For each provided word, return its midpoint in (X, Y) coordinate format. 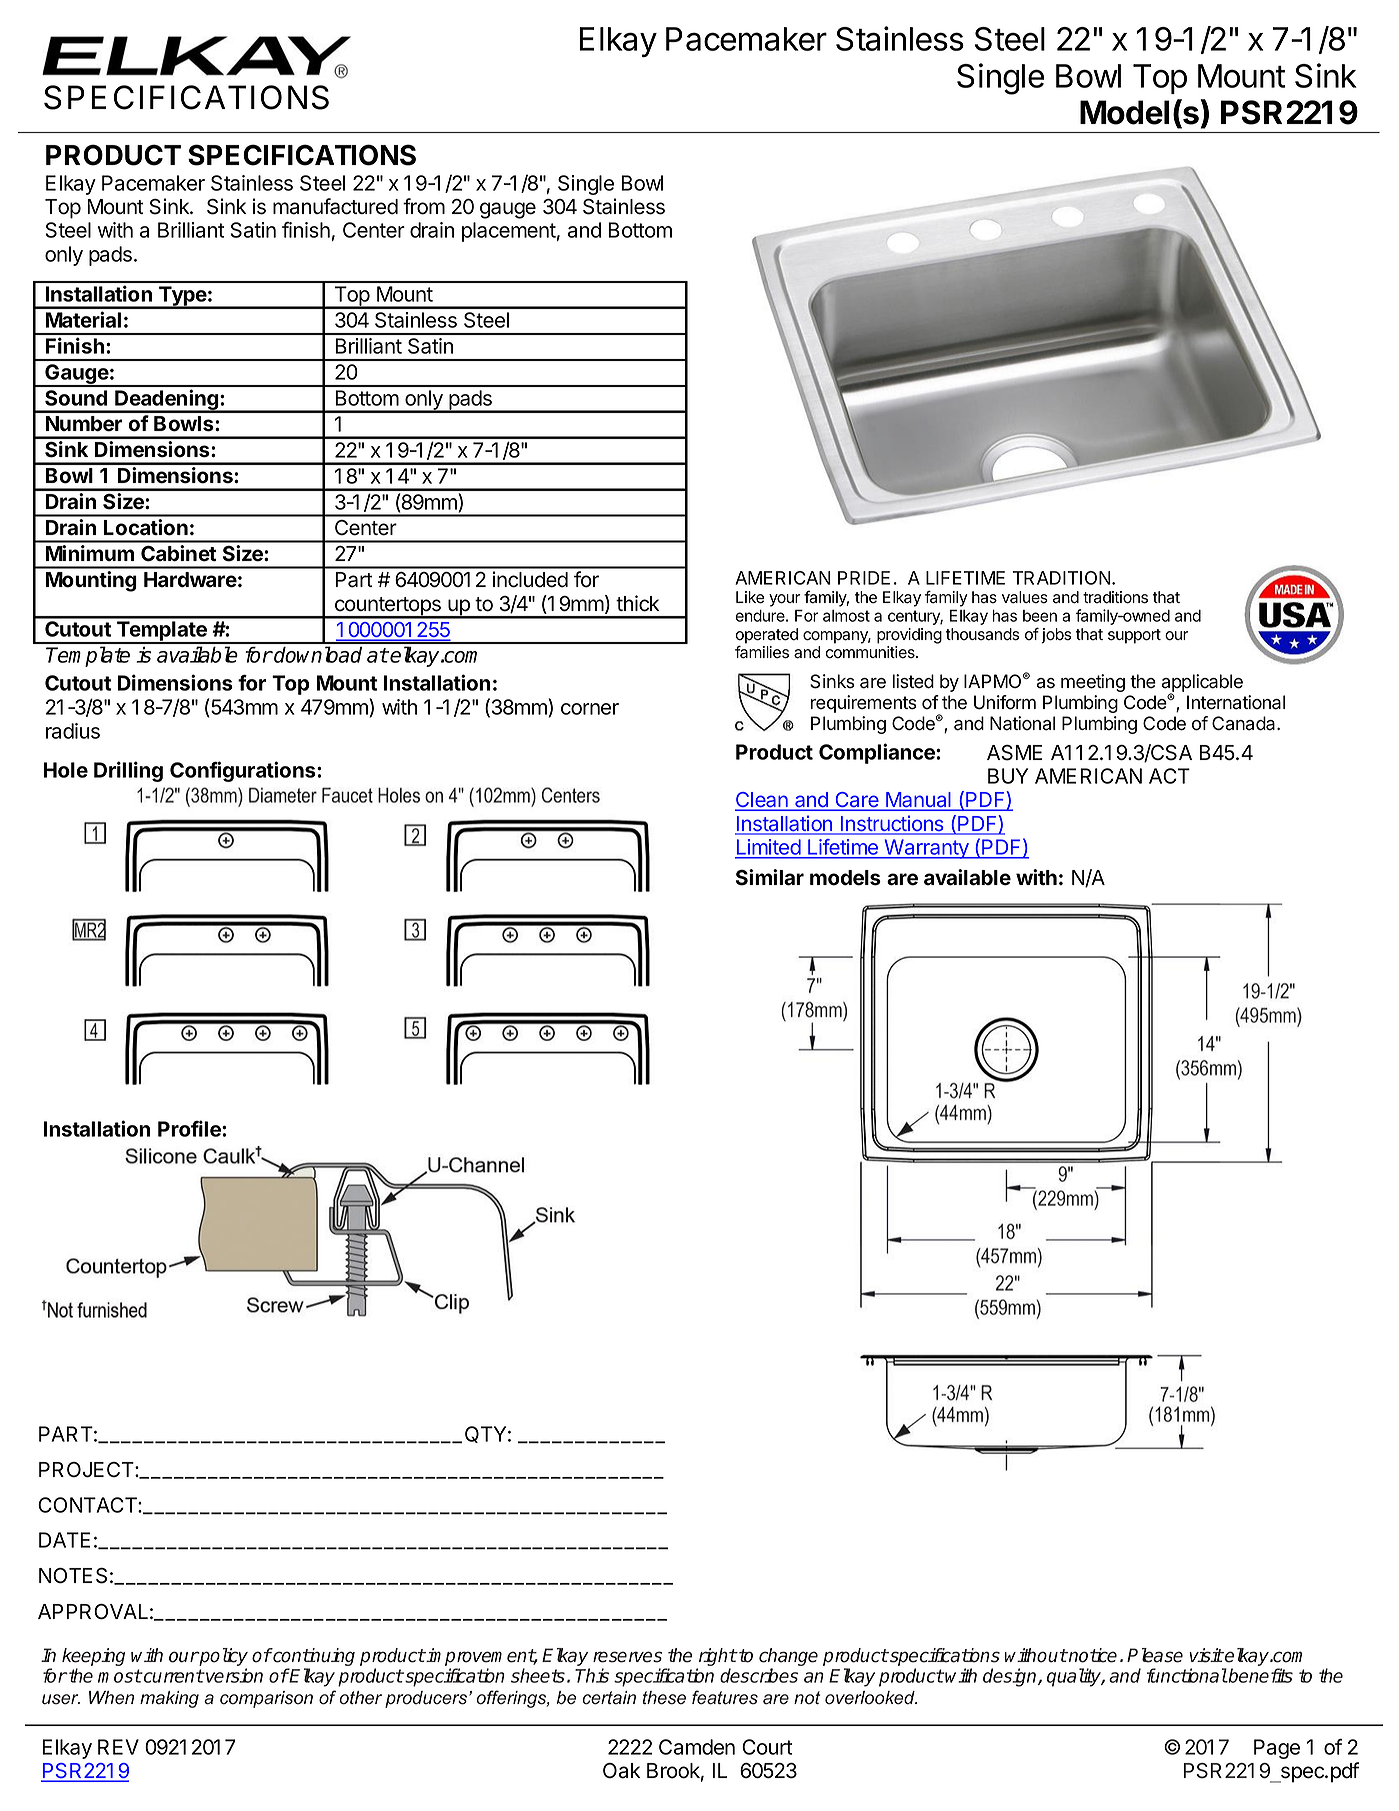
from (424, 206)
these (664, 1698)
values (1025, 597)
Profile (190, 1128)
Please (1155, 1655)
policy (223, 1657)
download (317, 654)
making (169, 1699)
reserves (627, 1657)
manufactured (335, 206)
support (1134, 636)
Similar (770, 877)
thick (637, 603)
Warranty (926, 849)
